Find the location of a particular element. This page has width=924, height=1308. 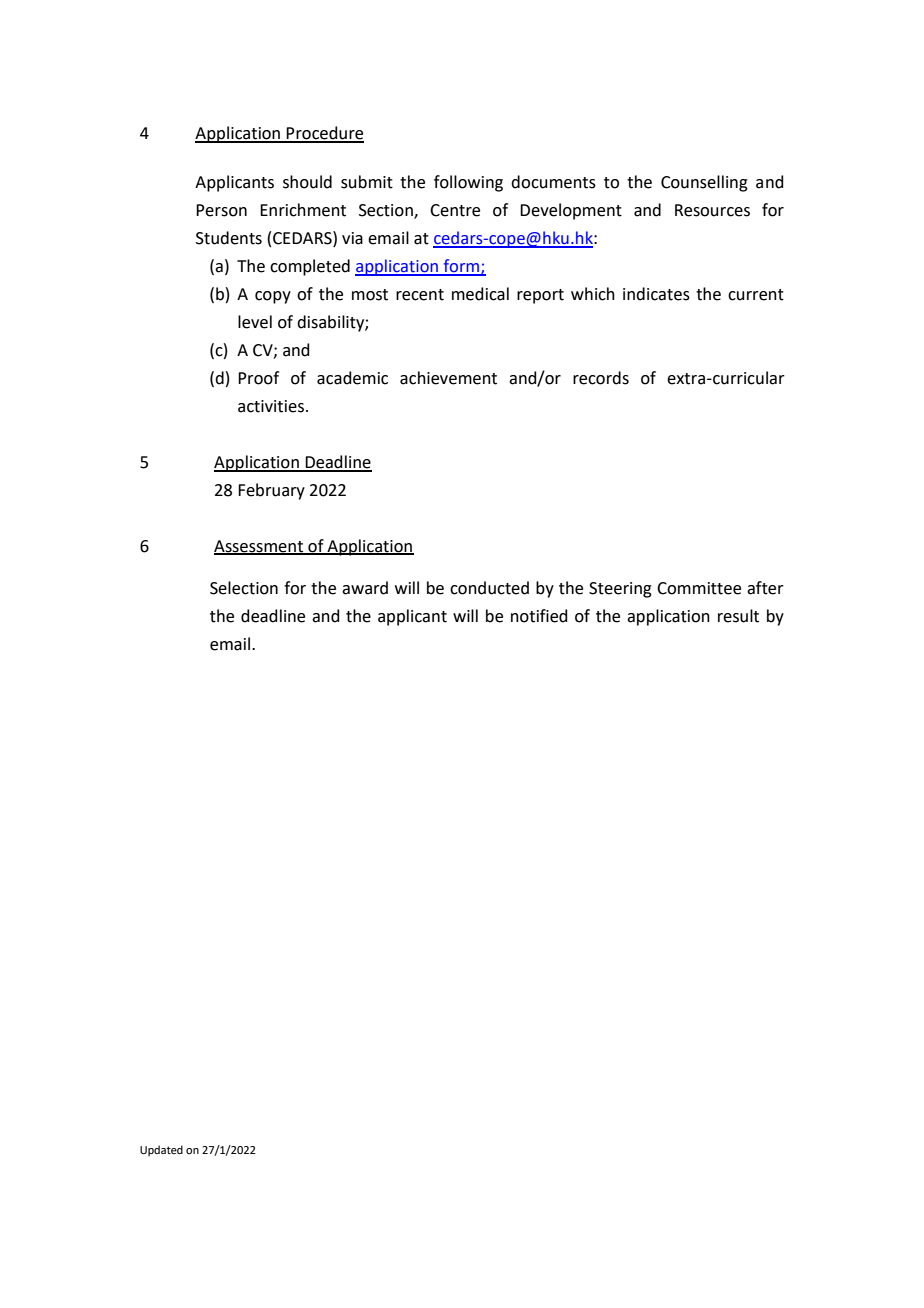

following is located at coordinates (468, 183).
